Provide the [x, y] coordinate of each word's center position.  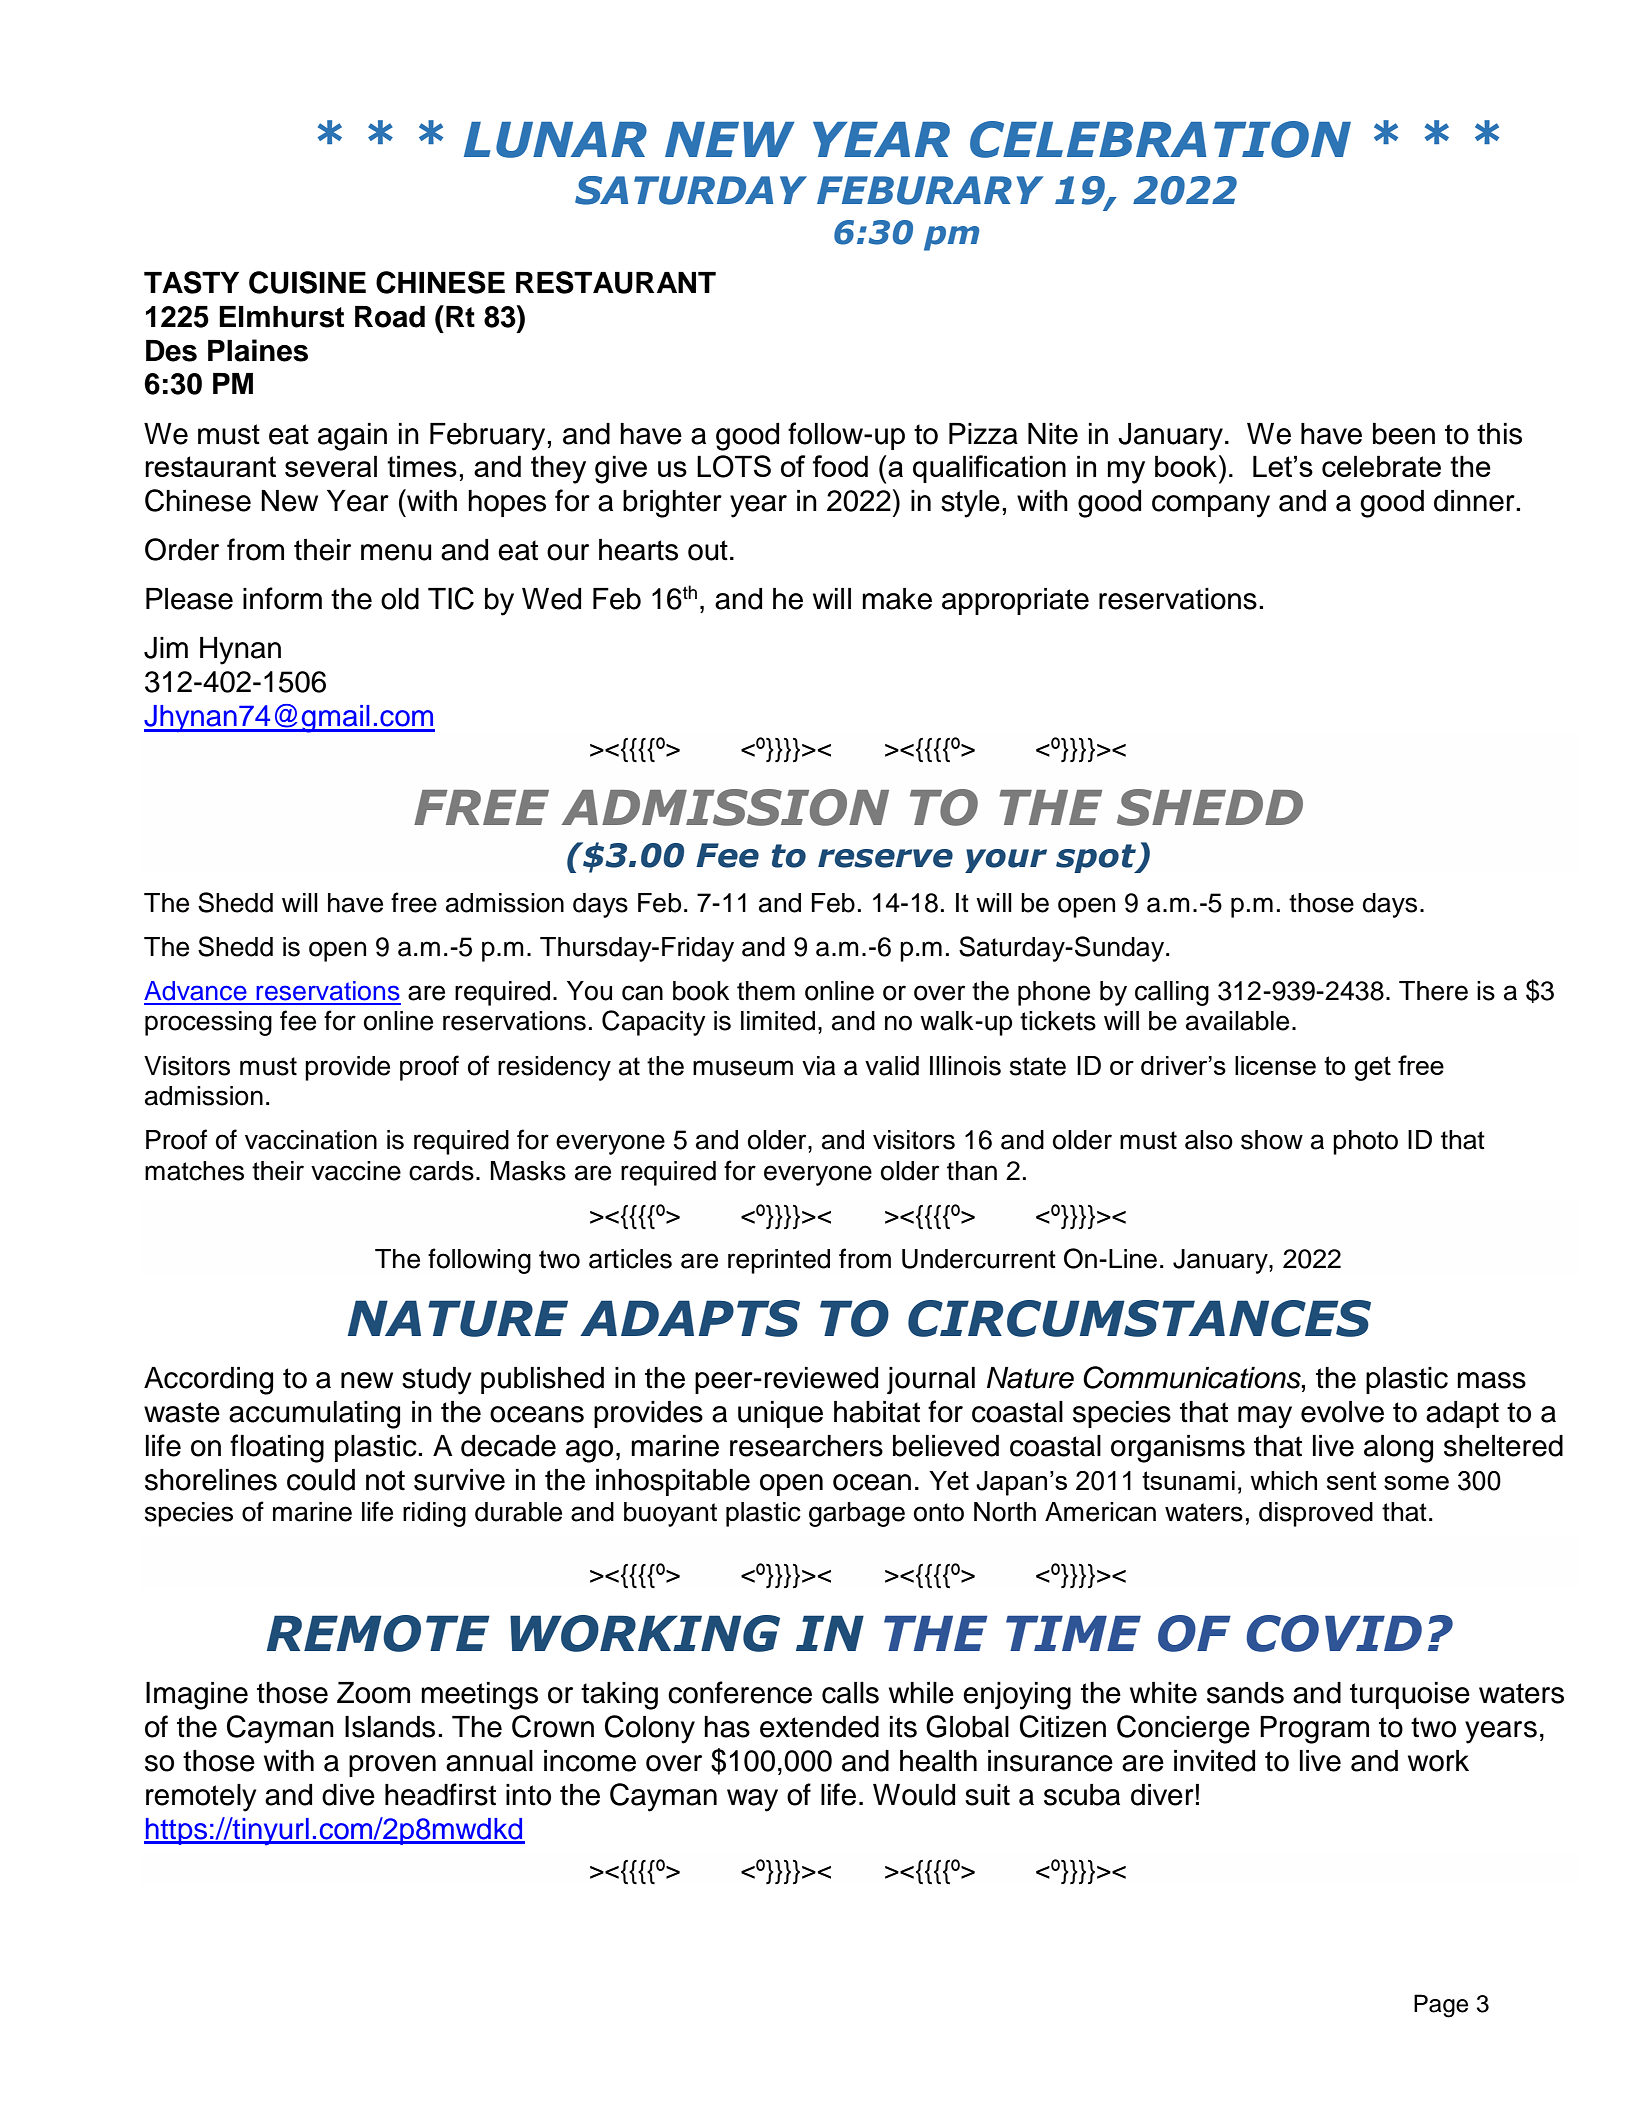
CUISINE [307, 282]
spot [1097, 858]
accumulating [314, 1415]
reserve [885, 858]
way [752, 1800]
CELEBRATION [1160, 139]
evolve [1342, 1412]
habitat [877, 1412]
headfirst [440, 1794]
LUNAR [555, 140]
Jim [166, 648]
